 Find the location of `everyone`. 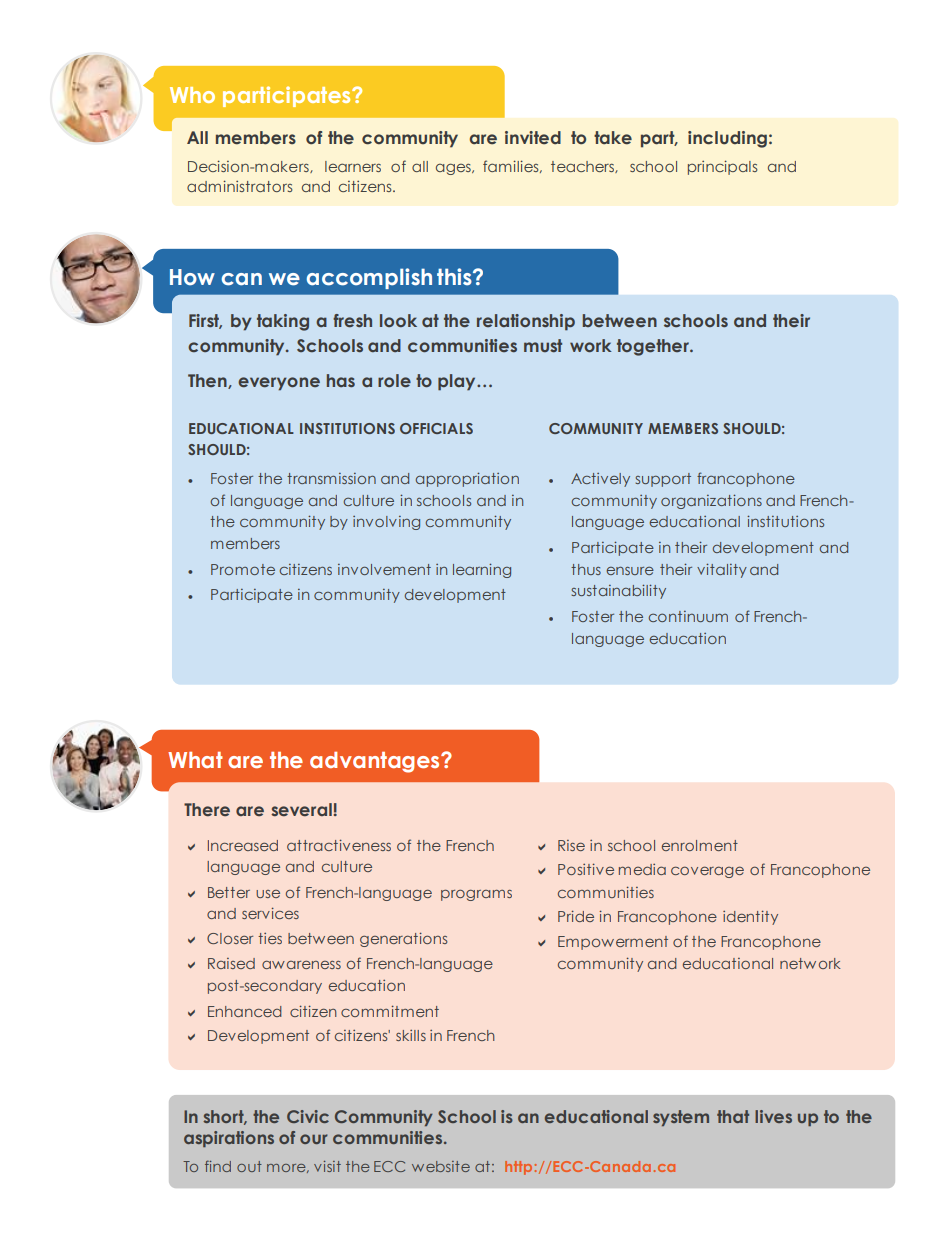

everyone is located at coordinates (279, 384).
